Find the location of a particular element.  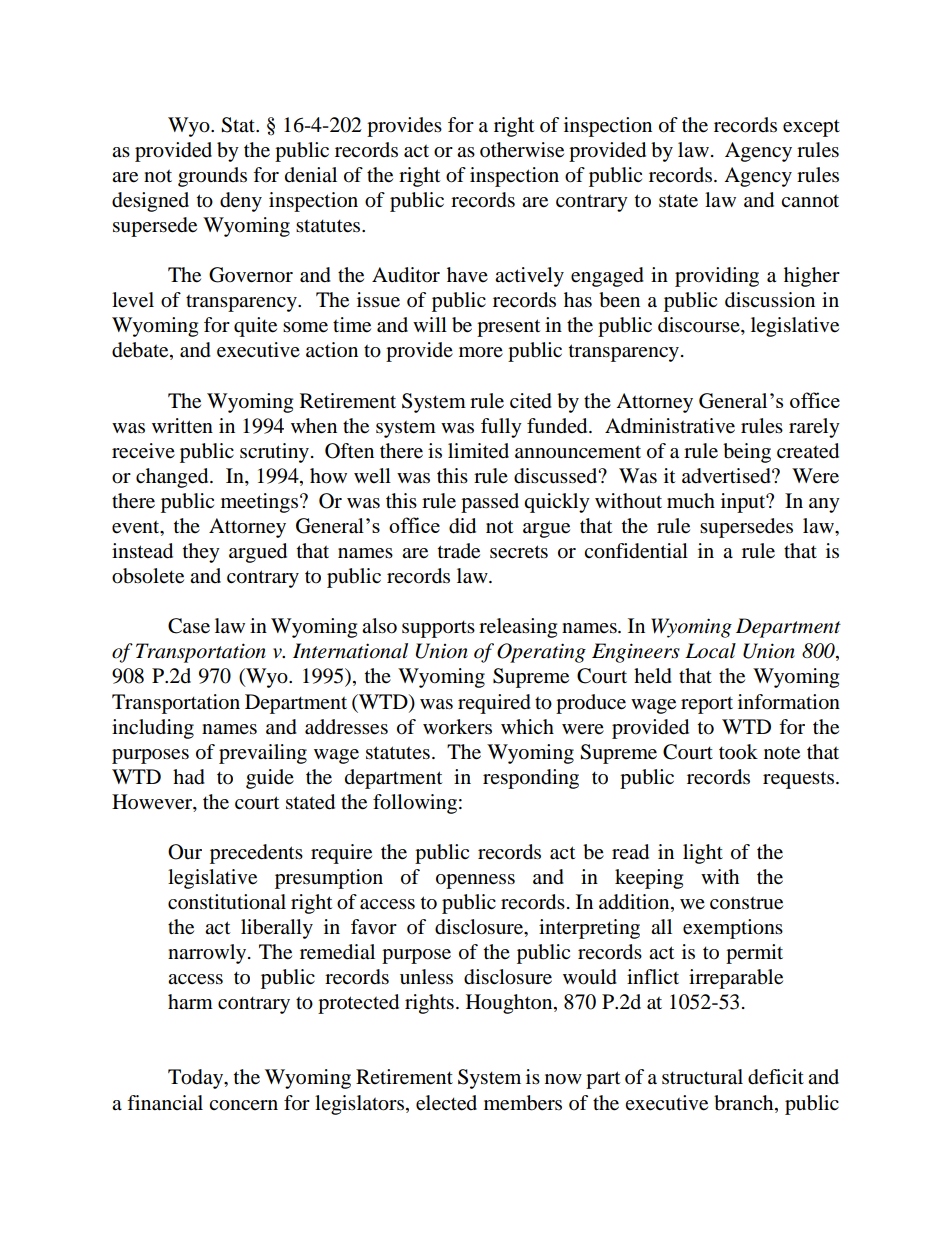

otherwise is located at coordinates (522, 150).
